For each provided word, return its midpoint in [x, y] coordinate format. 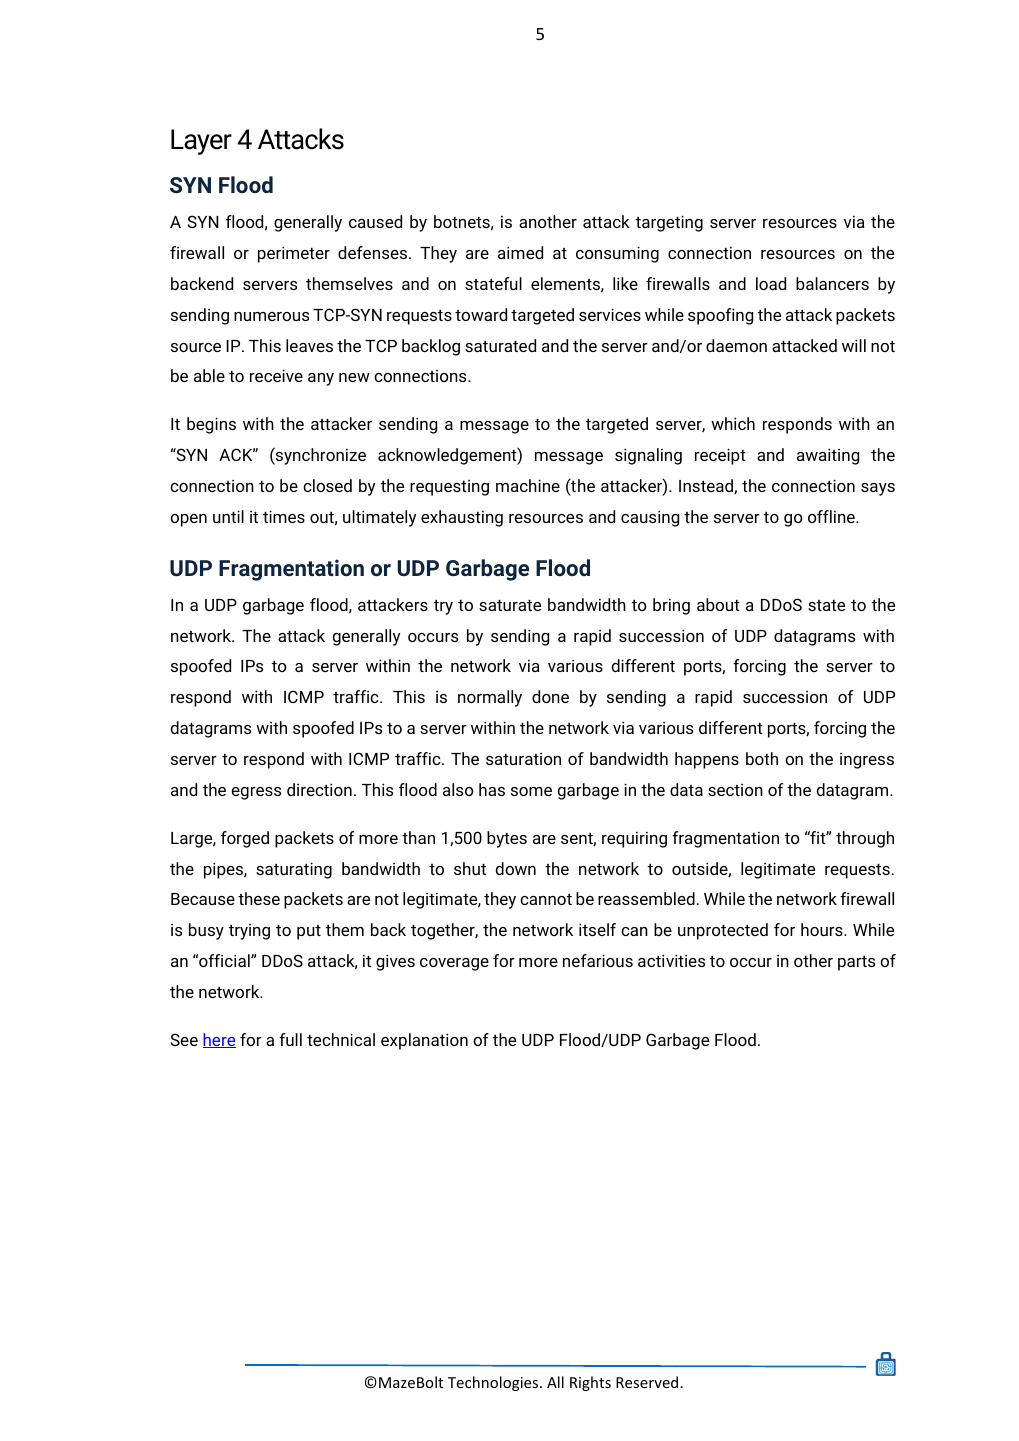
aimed [520, 252]
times [284, 516]
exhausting [462, 518]
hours [823, 929]
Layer [201, 142]
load [771, 283]
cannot [546, 899]
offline [832, 516]
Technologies [494, 1383]
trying [249, 932]
